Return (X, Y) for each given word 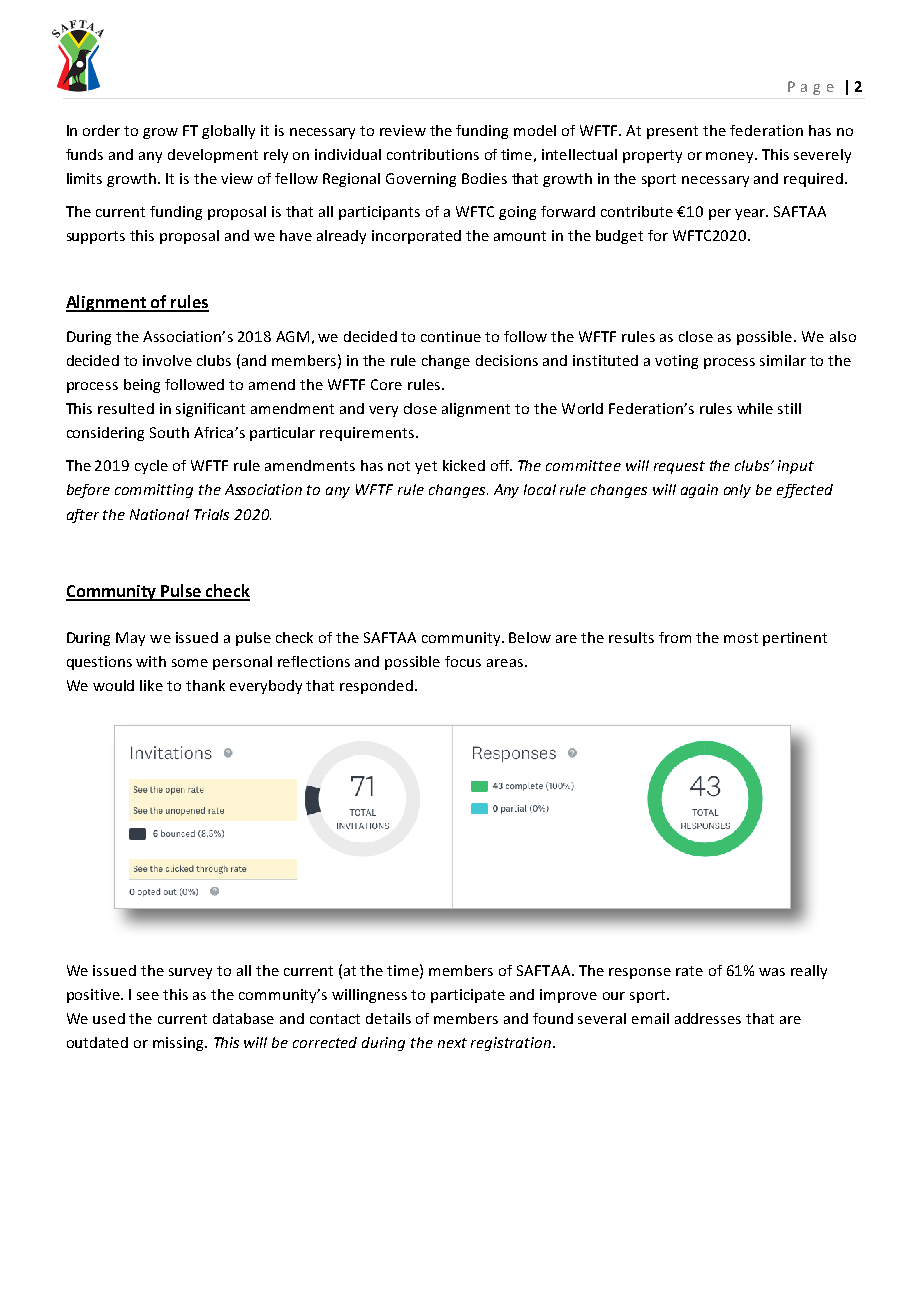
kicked (464, 465)
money (731, 157)
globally (228, 132)
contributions (433, 154)
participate (468, 996)
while (755, 408)
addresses (708, 1018)
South (169, 432)
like (151, 685)
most (741, 638)
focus (463, 661)
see (148, 996)
